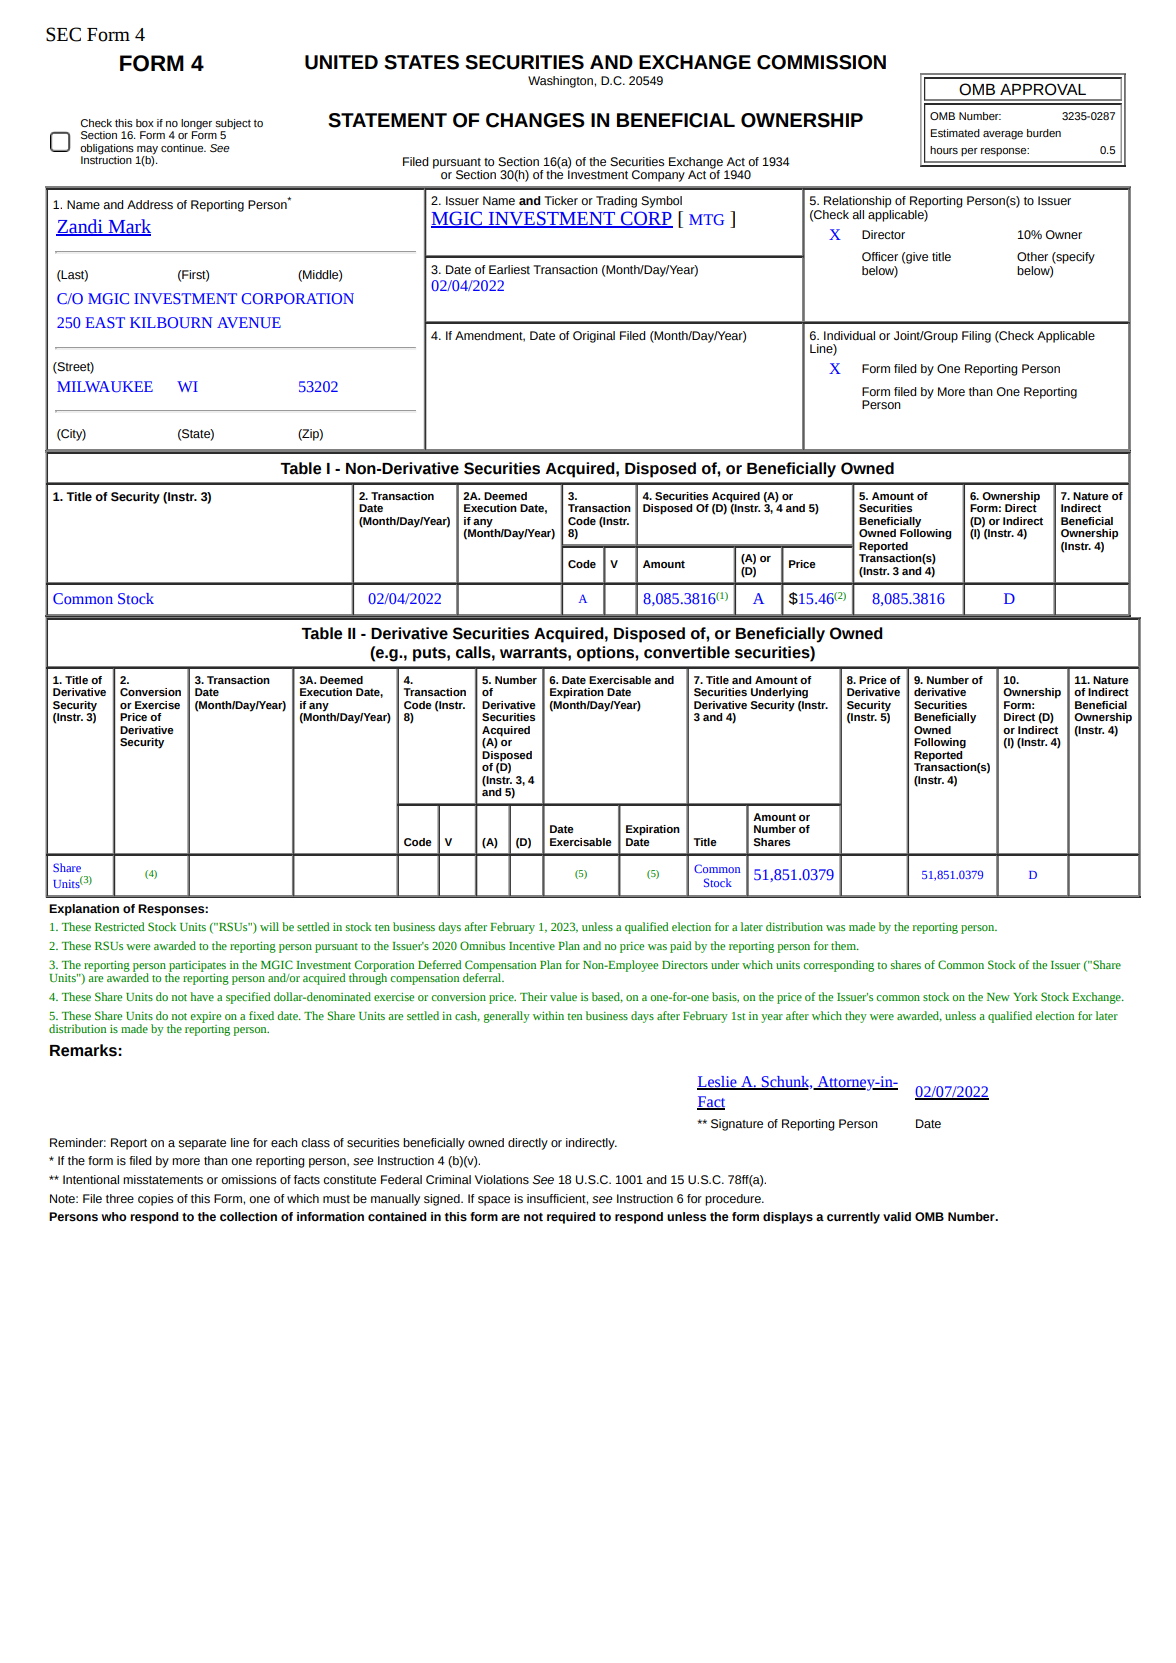 This screenshot has width=1176, height=1663. I want to click on Incentive, so click(532, 946).
